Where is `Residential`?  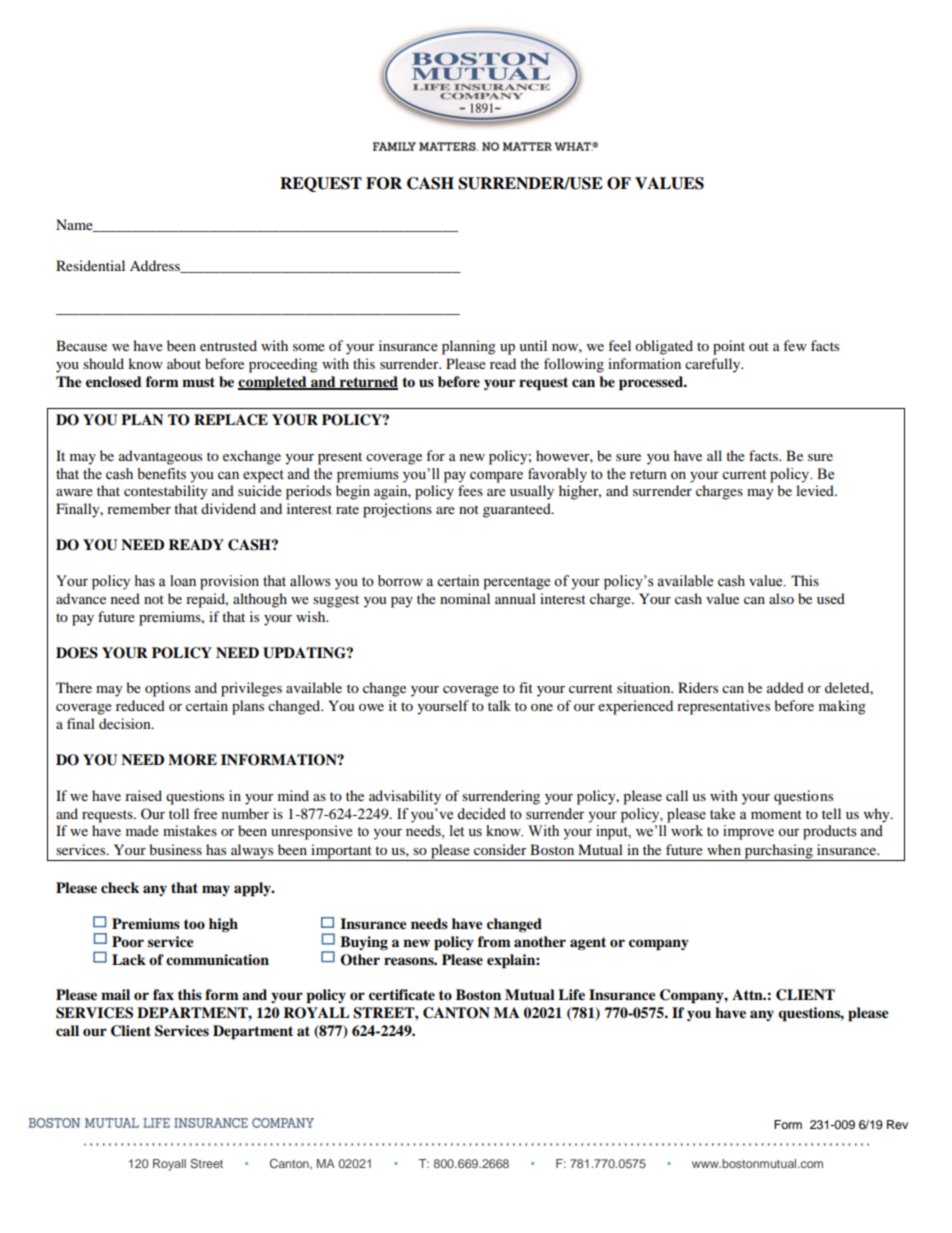
Residential is located at coordinates (90, 265).
